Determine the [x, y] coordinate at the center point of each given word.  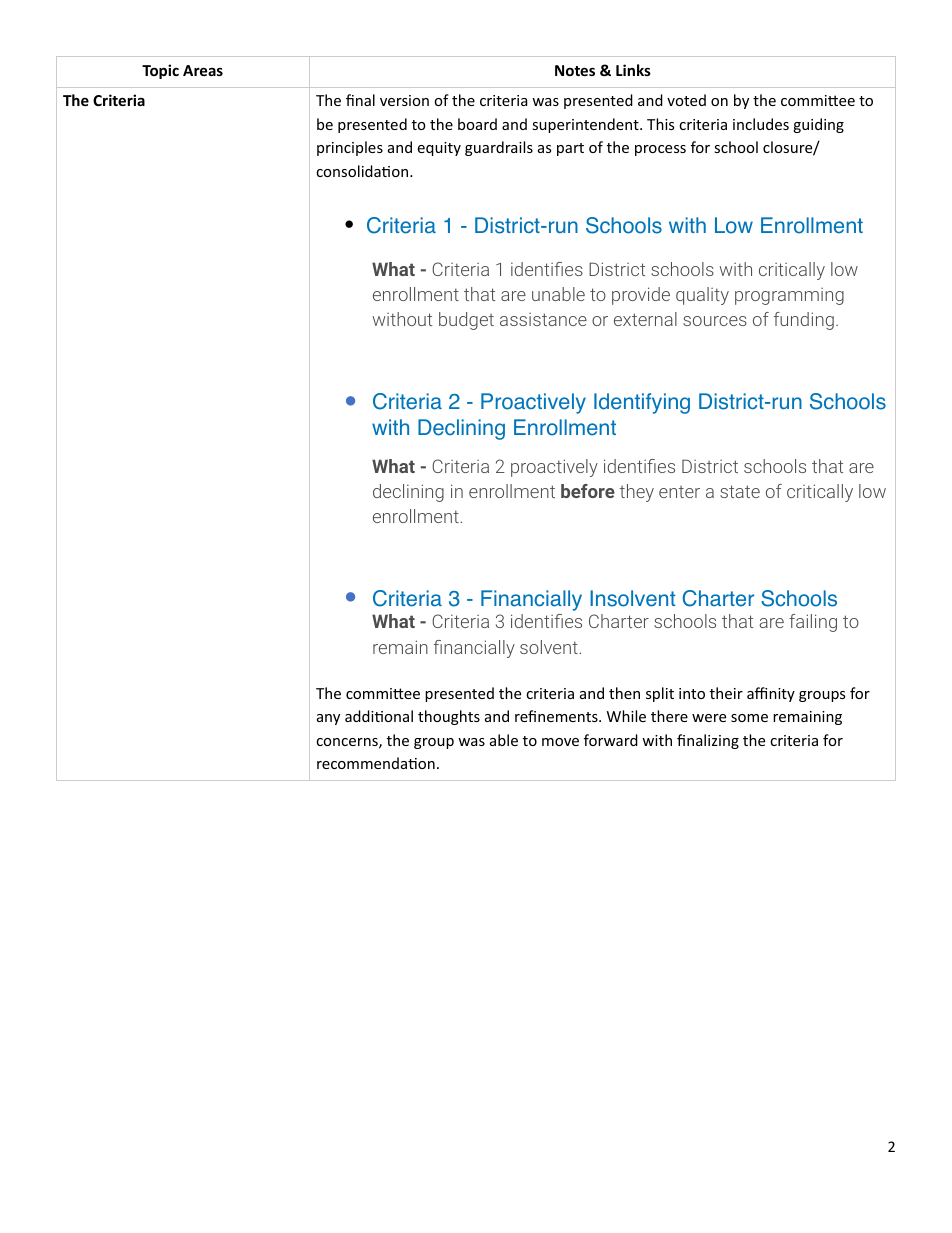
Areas [203, 70]
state [740, 491]
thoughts [449, 717]
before [588, 491]
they [637, 493]
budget [466, 321]
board [477, 124]
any [328, 719]
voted [686, 100]
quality [702, 296]
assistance [543, 319]
